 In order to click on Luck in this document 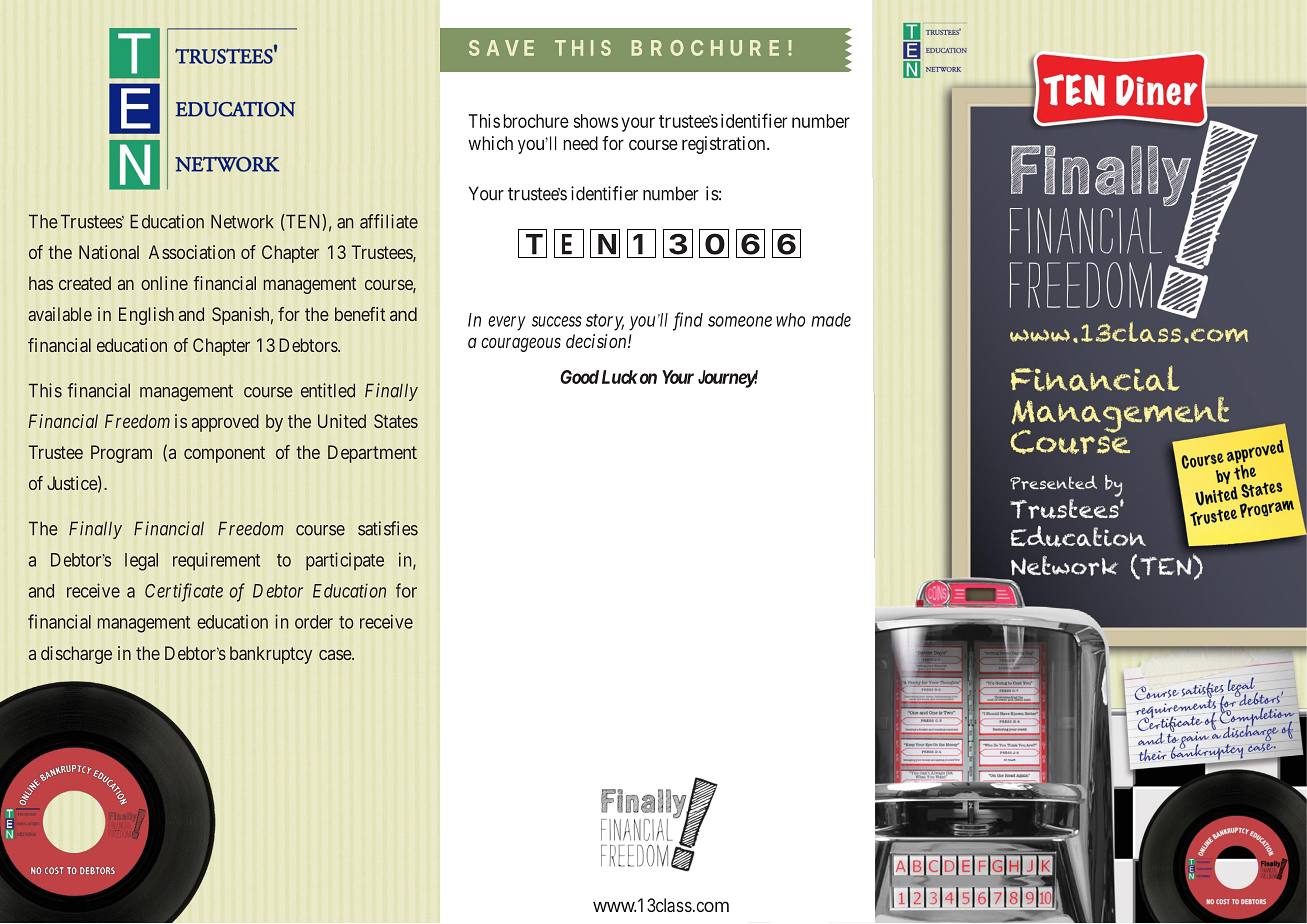, I will do `click(620, 377)`.
